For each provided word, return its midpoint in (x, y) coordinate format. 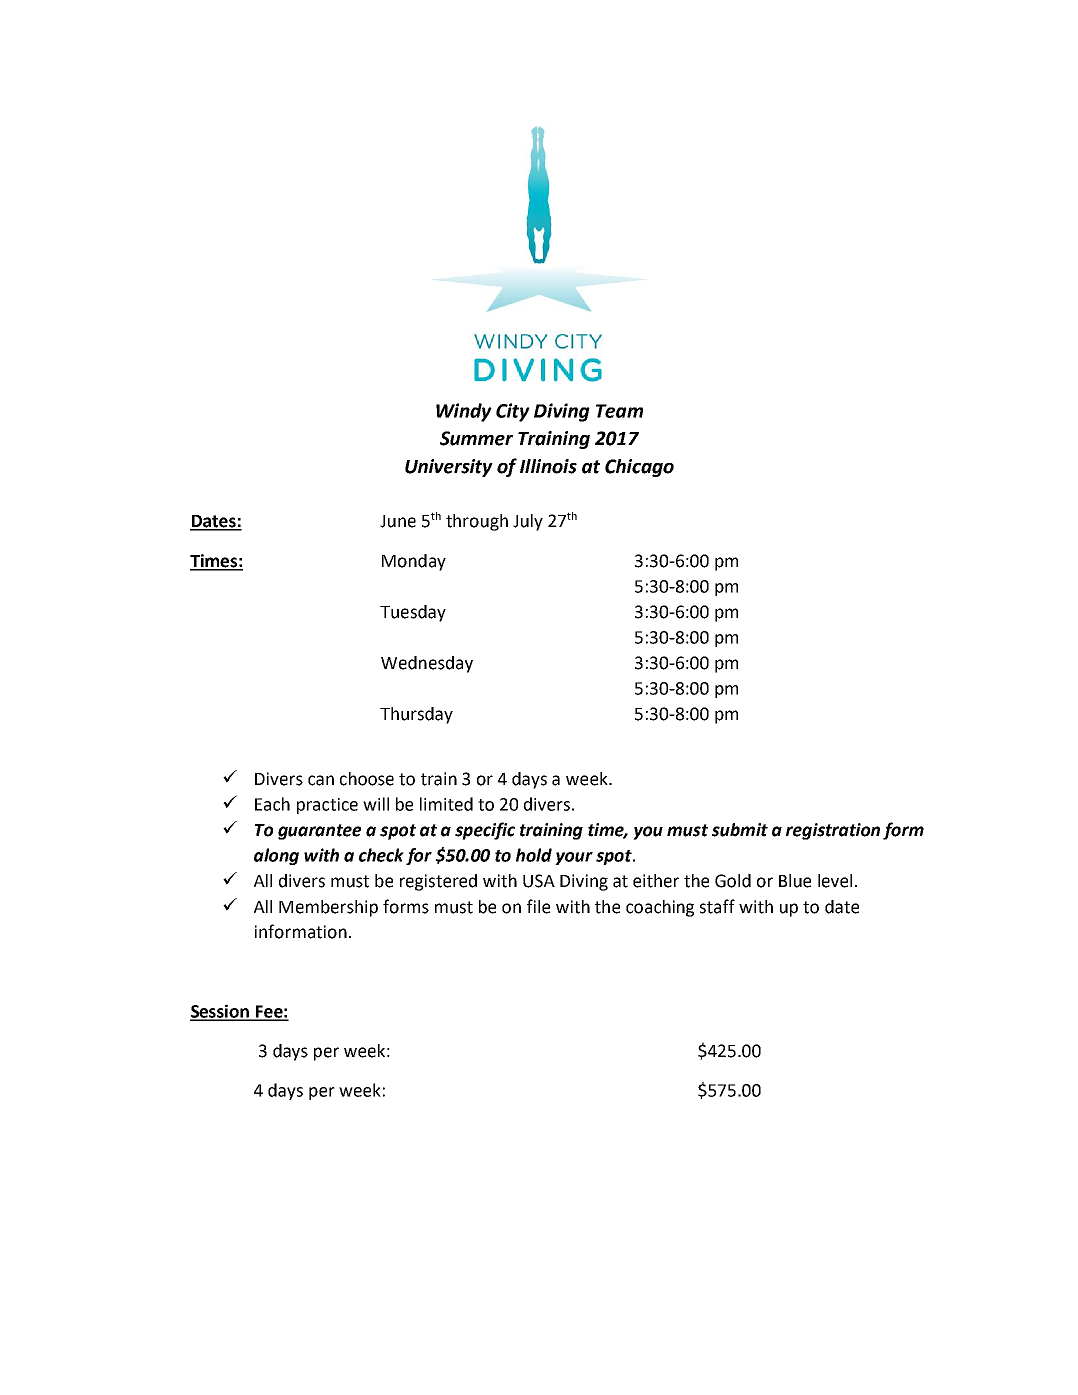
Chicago (639, 468)
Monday (414, 562)
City (513, 412)
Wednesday (427, 664)
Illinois (548, 466)
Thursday (416, 715)
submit (740, 830)
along (276, 856)
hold (534, 855)
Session (221, 1012)
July (528, 522)
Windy (464, 412)
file (538, 906)
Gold (733, 881)
